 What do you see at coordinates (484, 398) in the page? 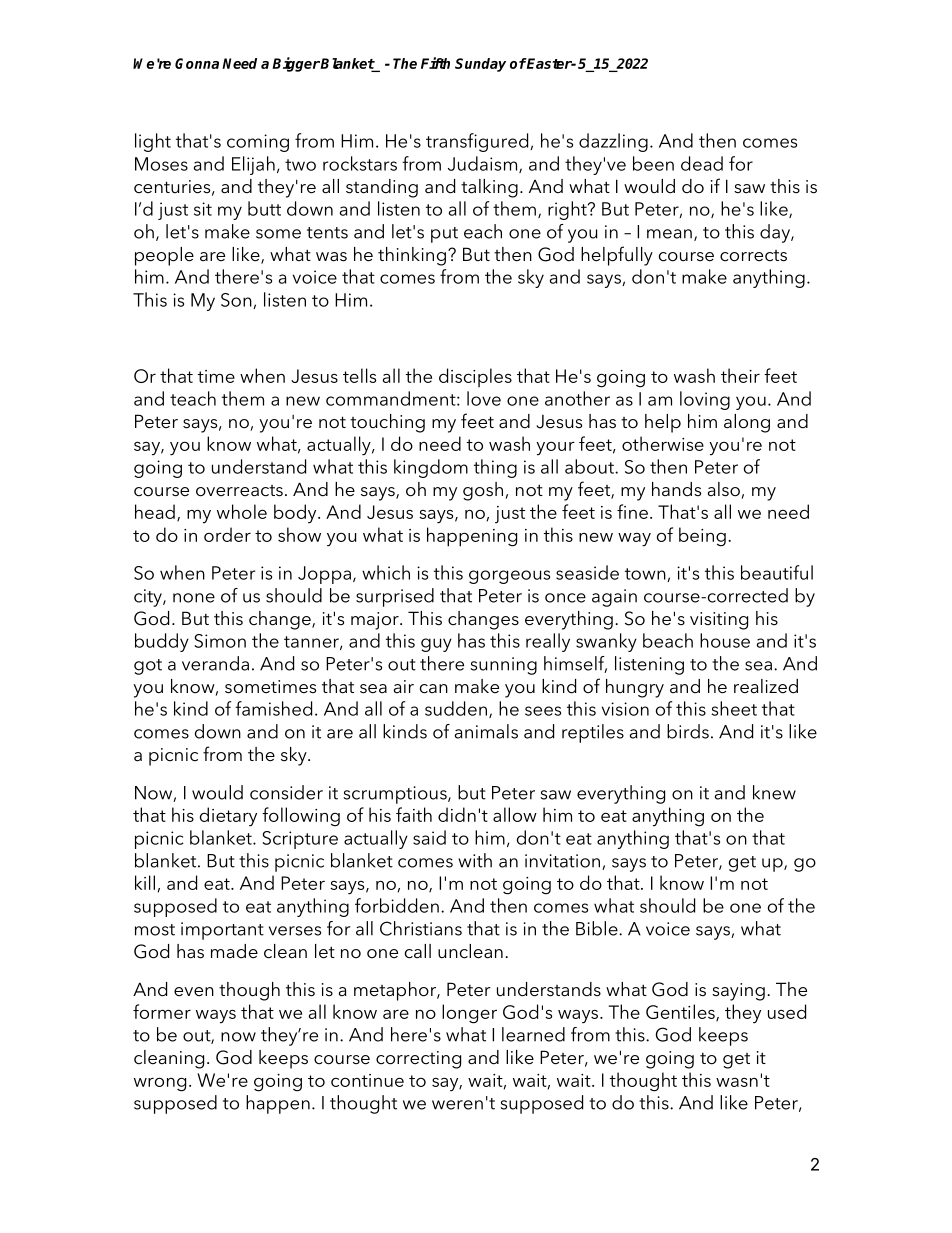
I see `love` at bounding box center [484, 398].
